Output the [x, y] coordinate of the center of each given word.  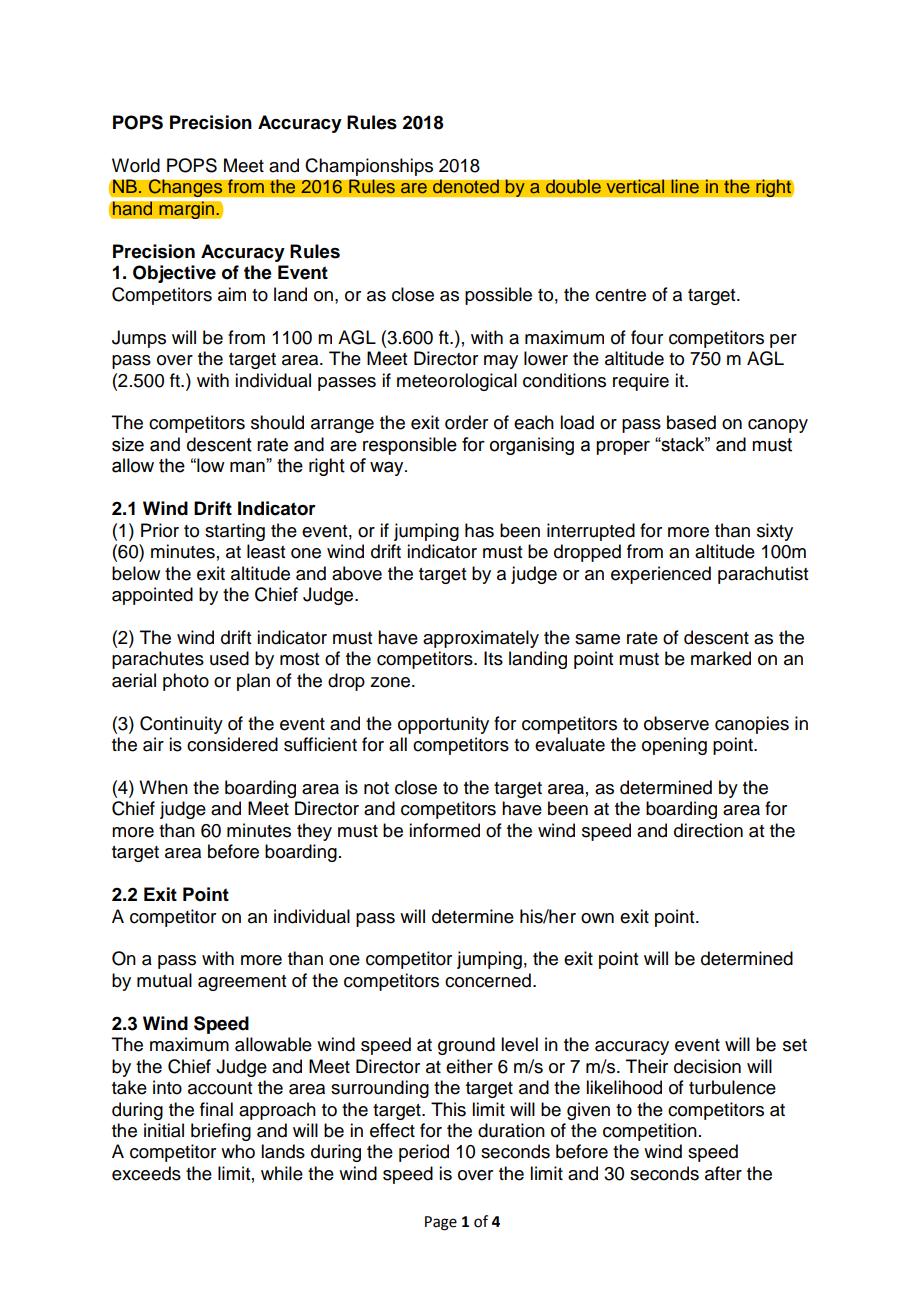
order [466, 422]
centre [620, 295]
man [247, 467]
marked [721, 658]
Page [441, 1223]
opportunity [443, 725]
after [723, 1173]
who [238, 1151]
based [691, 422]
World [136, 165]
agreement [242, 983]
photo [186, 682]
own [597, 918]
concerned [488, 980]
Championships [369, 167]
